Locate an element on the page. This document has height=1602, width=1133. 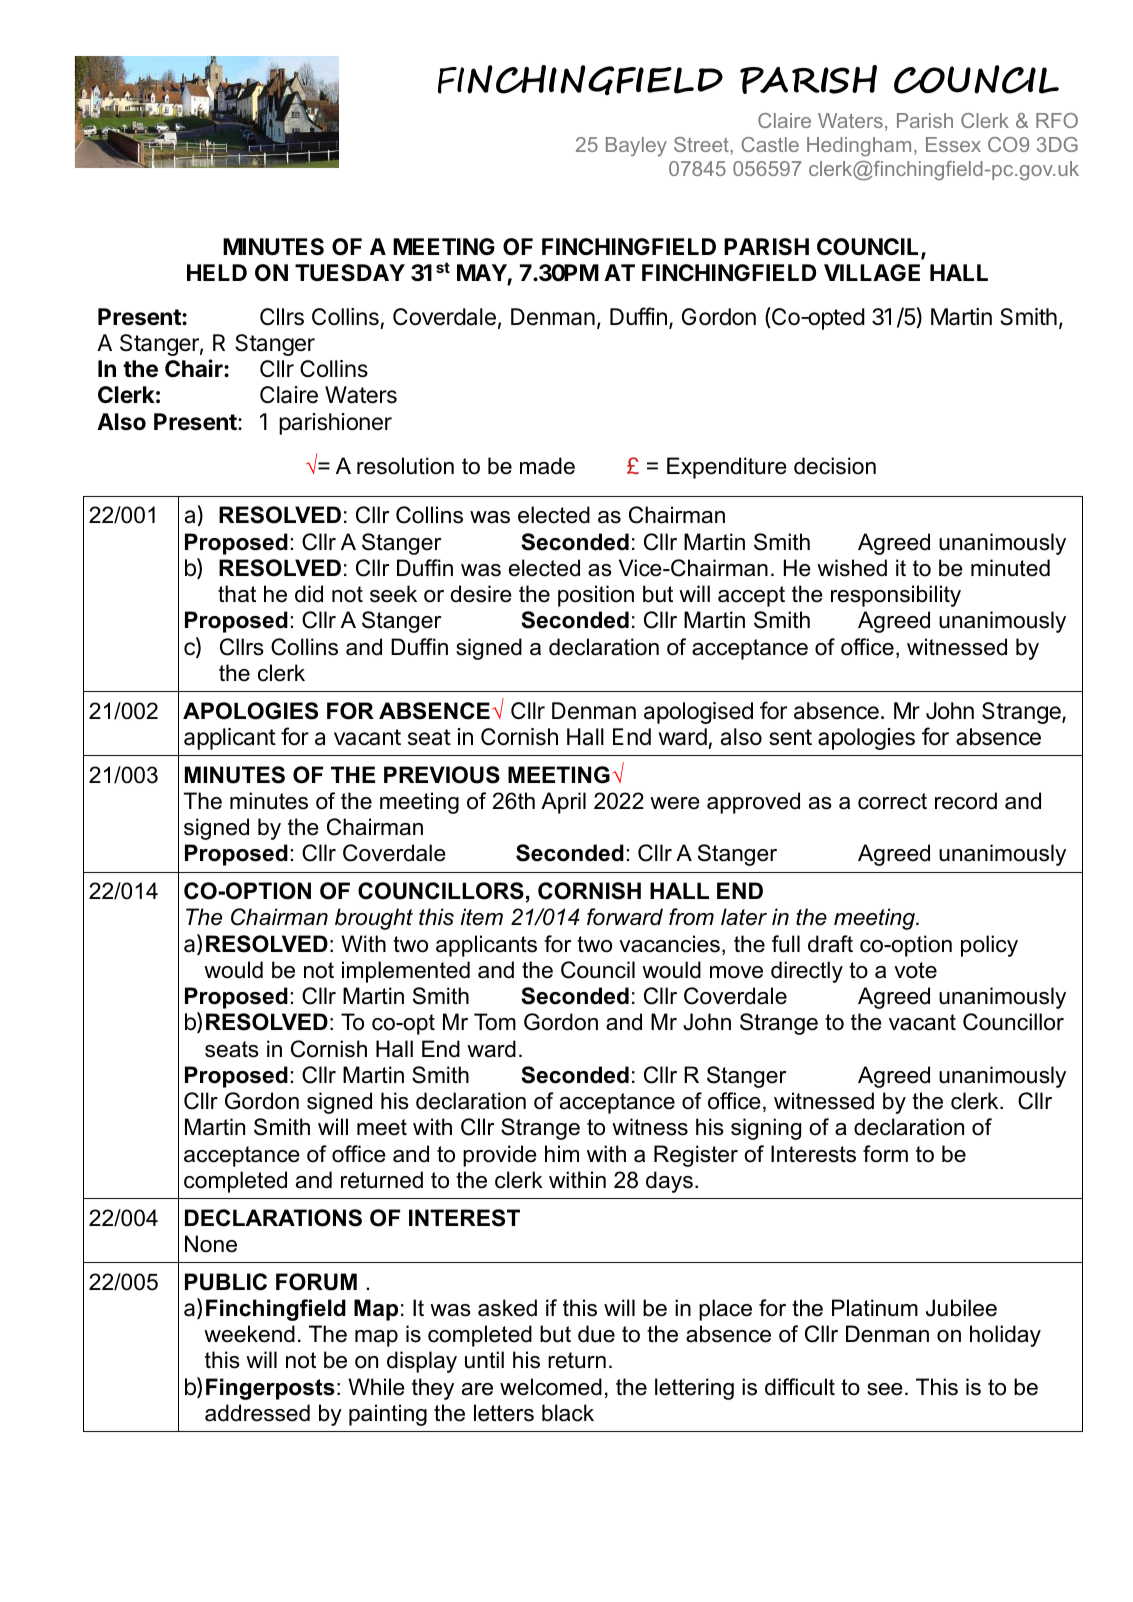
April is located at coordinates (563, 803).
